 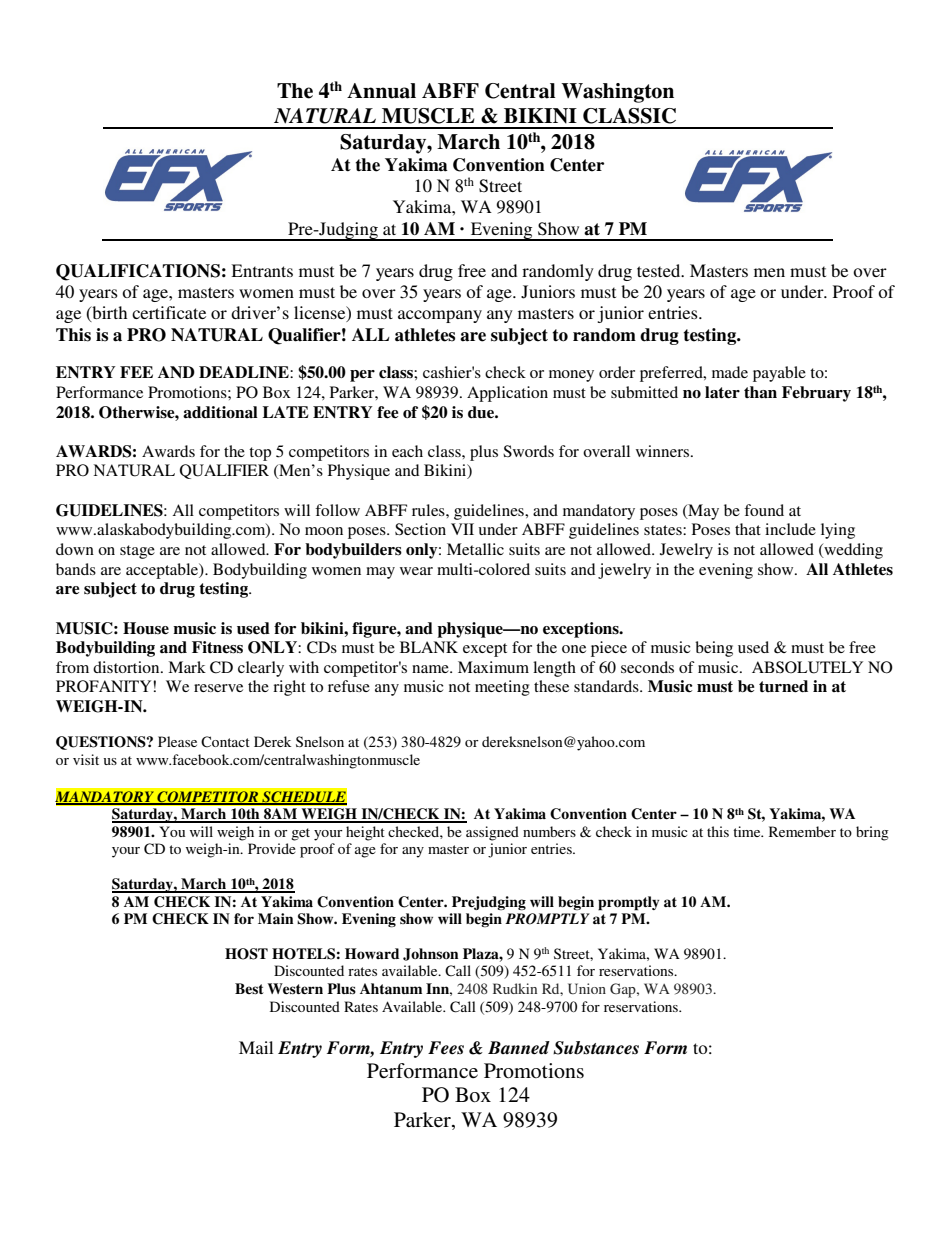 What do you see at coordinates (440, 316) in the screenshot?
I see `accompany` at bounding box center [440, 316].
